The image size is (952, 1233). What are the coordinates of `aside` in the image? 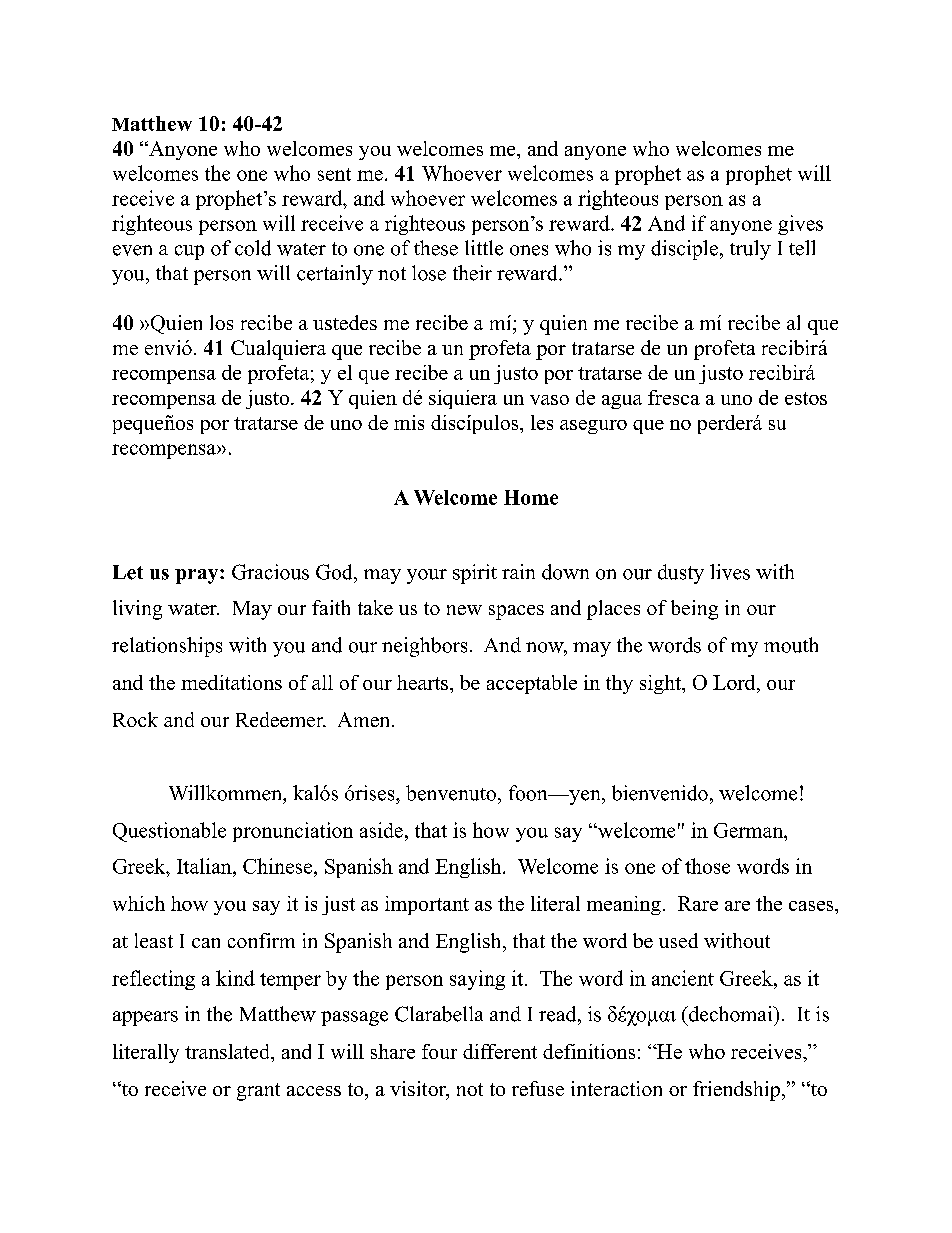 It's located at (381, 830).
